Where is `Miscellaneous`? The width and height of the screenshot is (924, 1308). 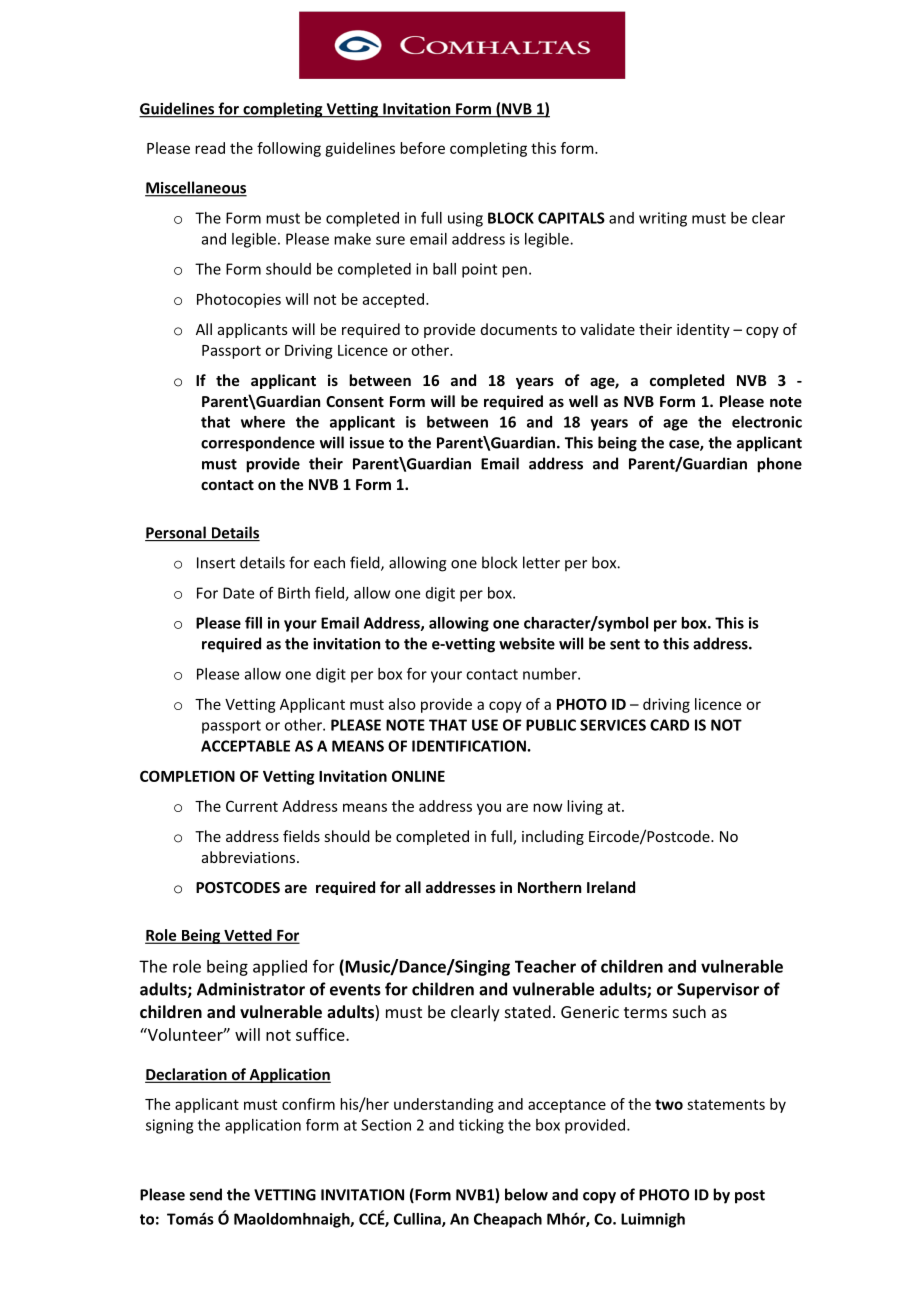
Miscellaneous is located at coordinates (196, 188).
